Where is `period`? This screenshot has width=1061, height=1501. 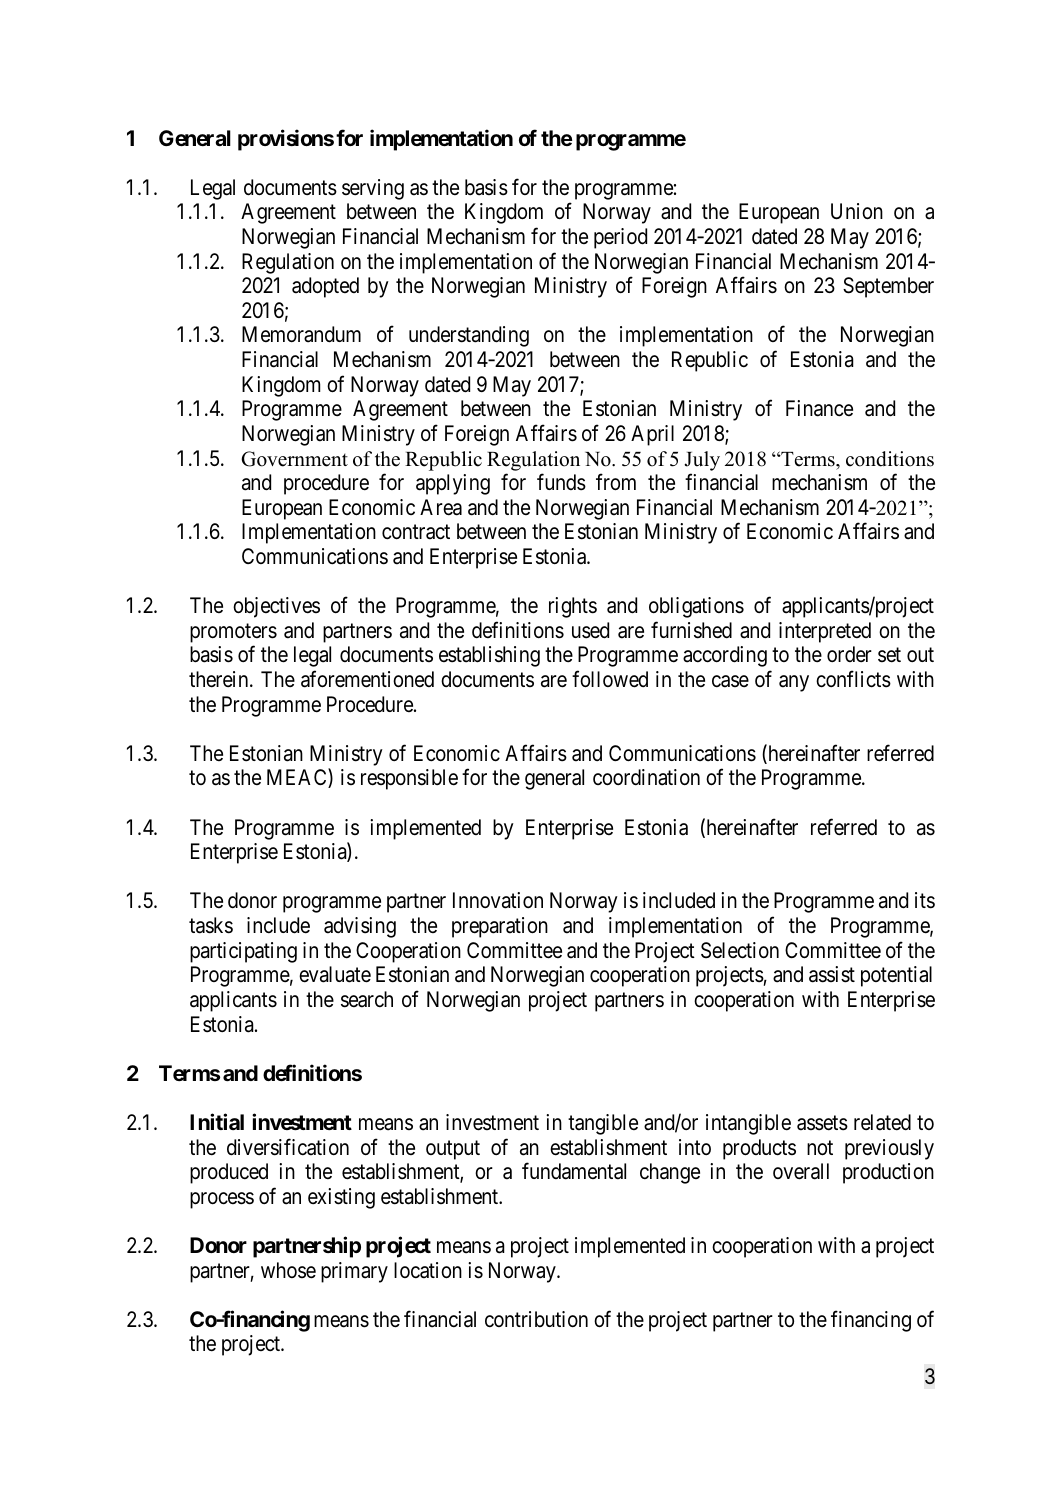
period is located at coordinates (620, 238).
